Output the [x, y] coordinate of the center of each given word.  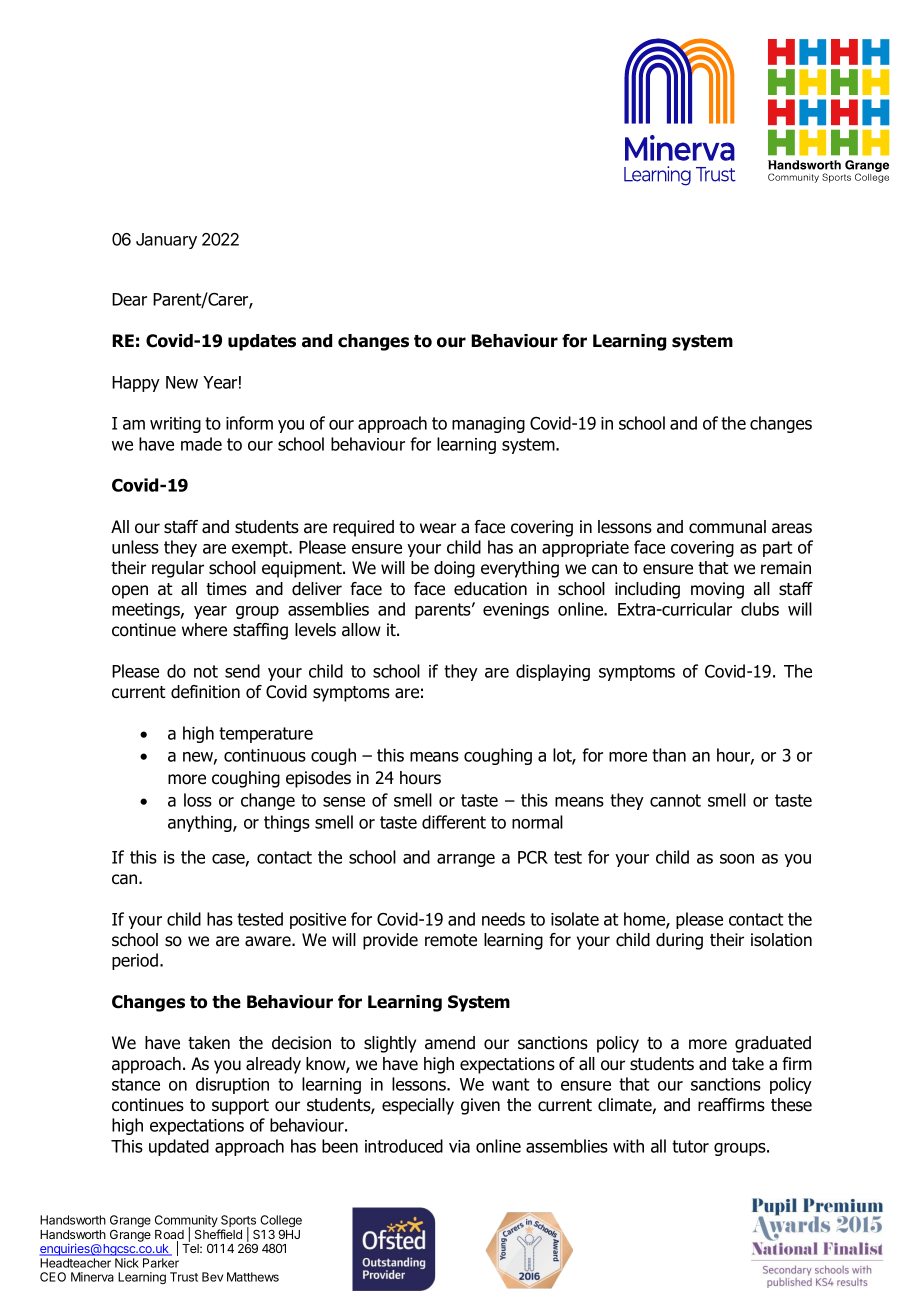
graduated [773, 1044]
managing [488, 425]
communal [727, 527]
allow [361, 630]
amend [450, 1043]
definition [205, 692]
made [201, 444]
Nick [126, 1263]
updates [262, 342]
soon [737, 859]
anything [201, 823]
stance [136, 1084]
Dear [129, 299]
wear [438, 528]
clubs [760, 609]
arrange [466, 860]
